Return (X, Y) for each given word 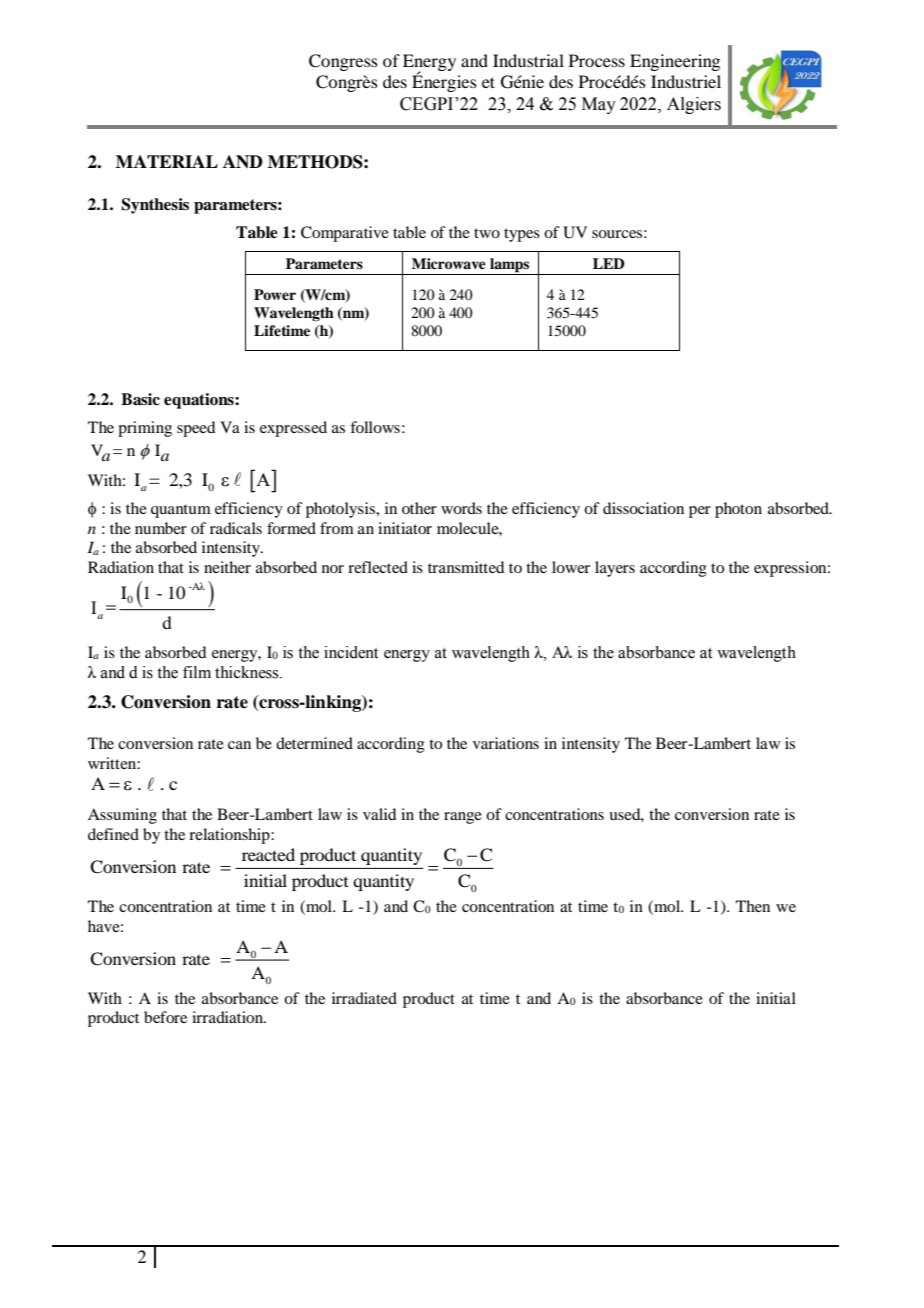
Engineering (675, 62)
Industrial (528, 60)
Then (753, 906)
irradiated (364, 998)
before (165, 1017)
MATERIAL (167, 161)
